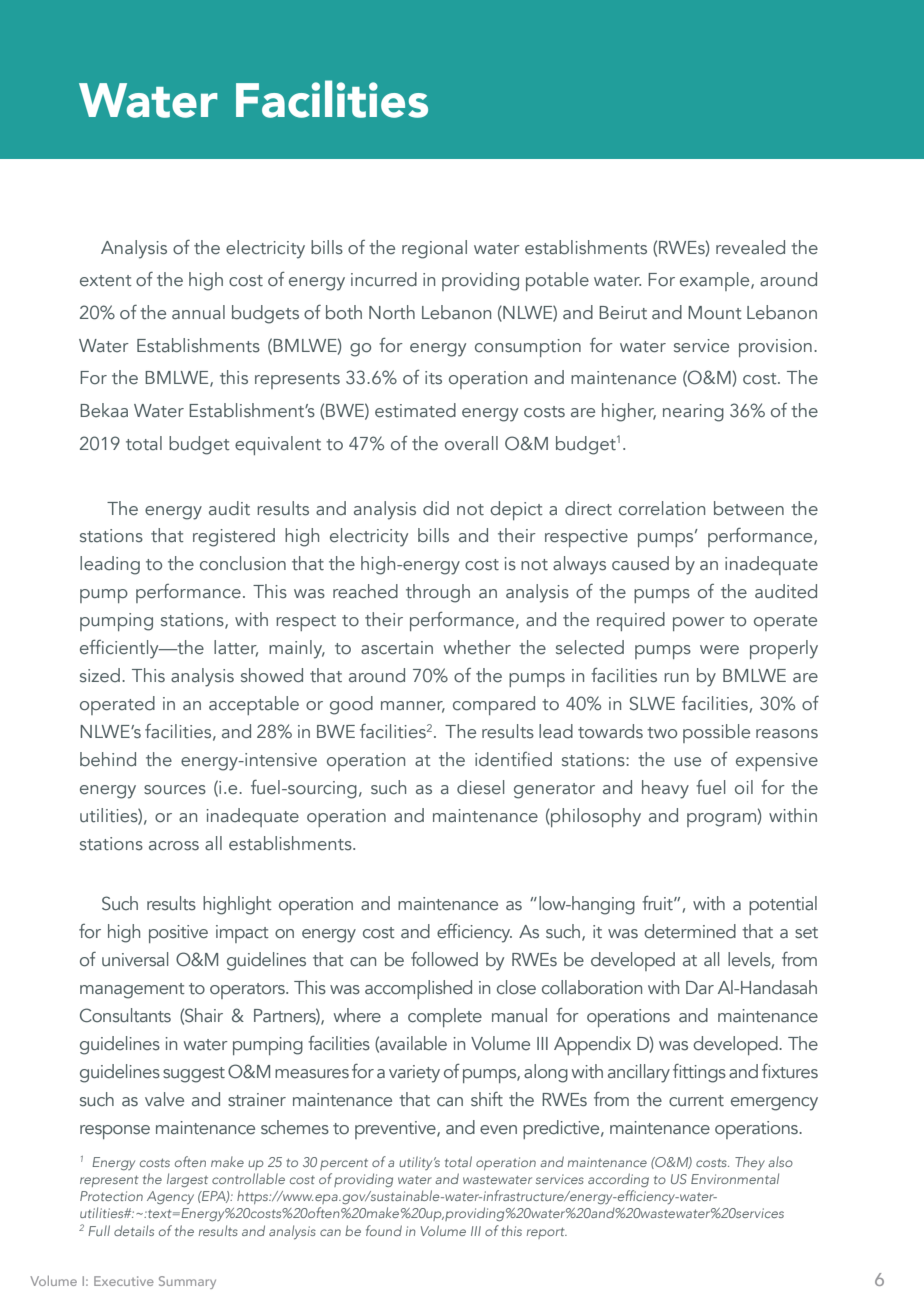 This screenshot has width=924, height=1308. I want to click on sources, so click(175, 790).
